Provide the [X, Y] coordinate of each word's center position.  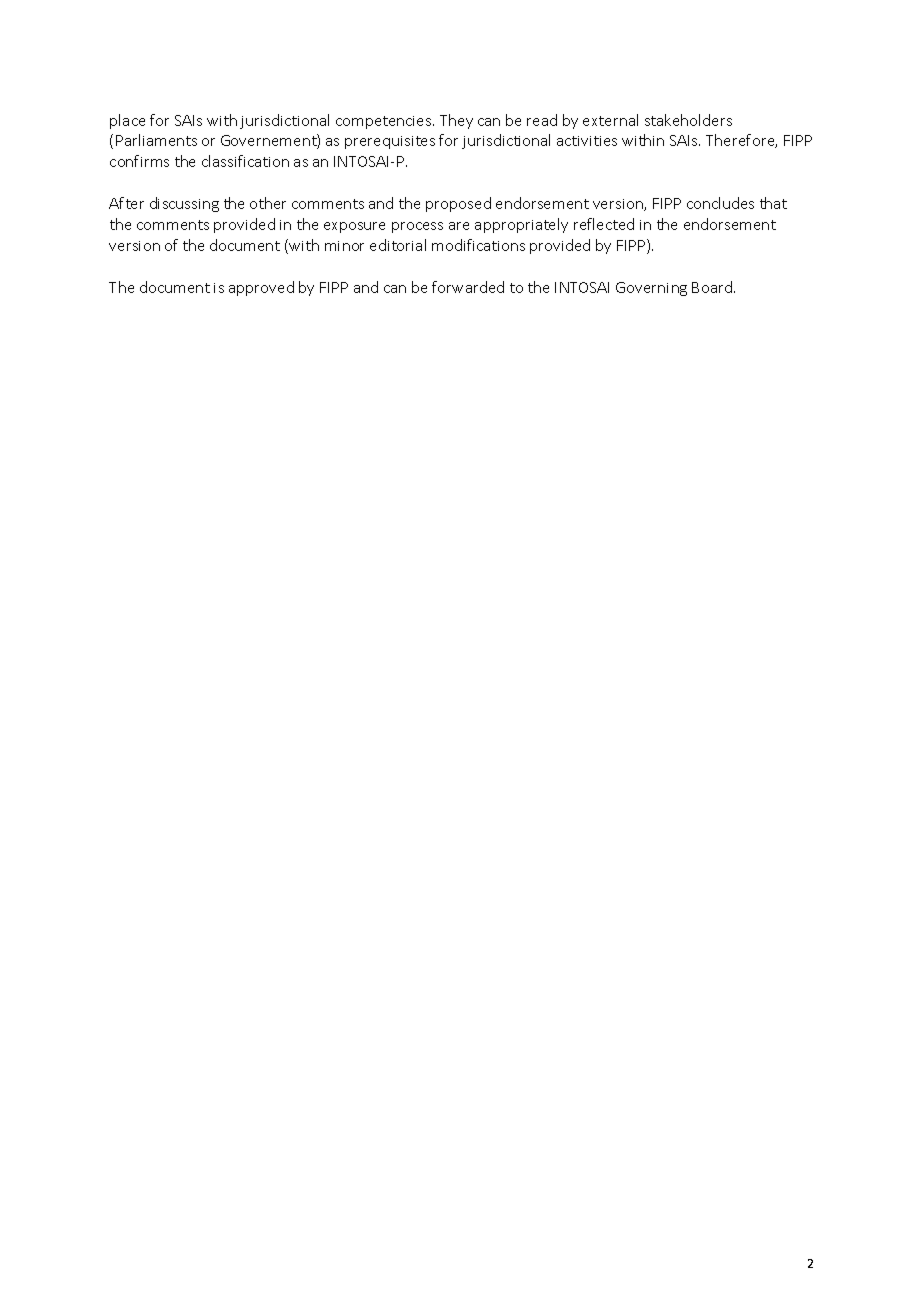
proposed [458, 204]
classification [245, 161]
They [456, 121]
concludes [720, 203]
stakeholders [688, 120]
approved [261, 288]
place [127, 121]
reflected [604, 224]
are [459, 226]
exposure [354, 227]
